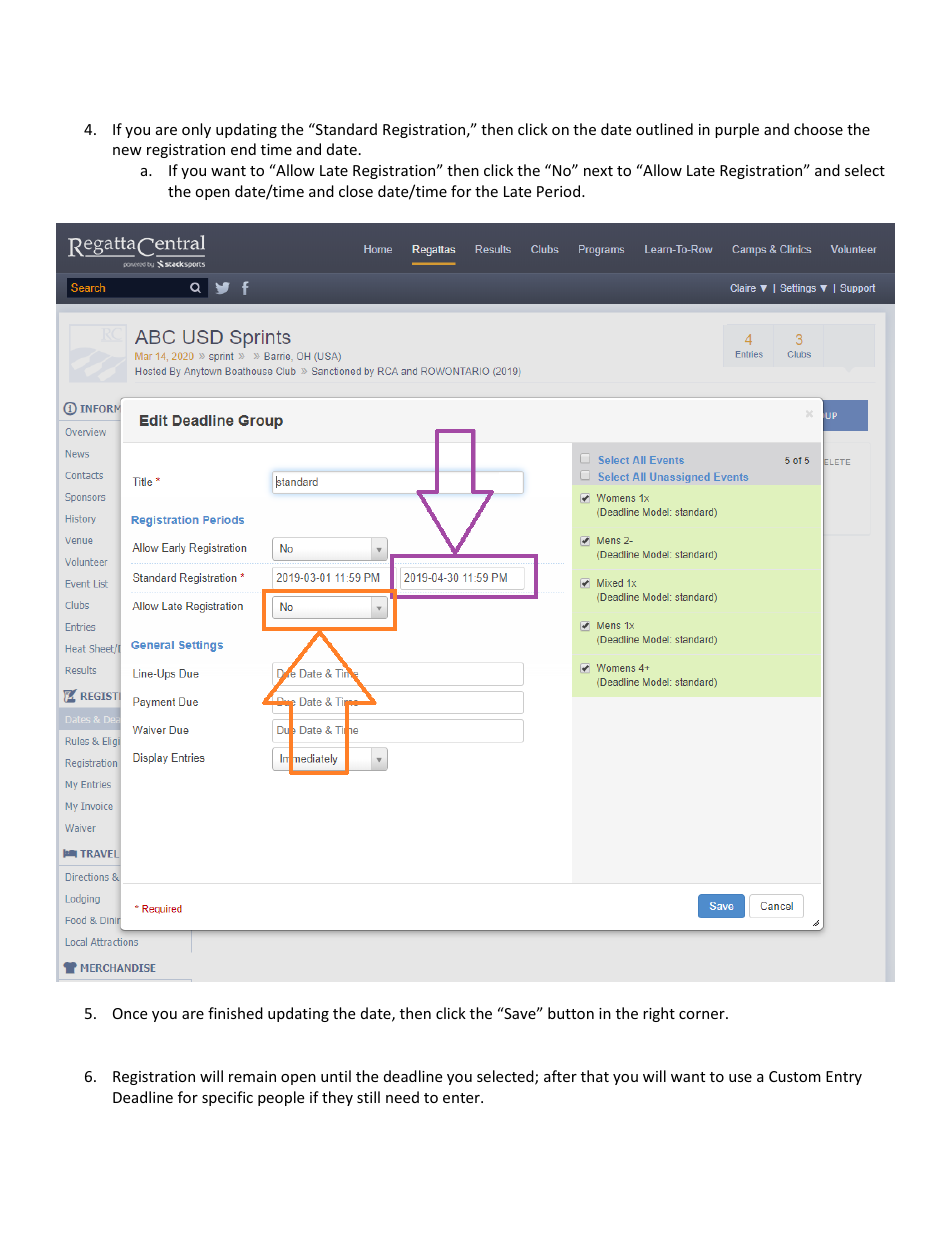  I want to click on right, so click(659, 1014).
